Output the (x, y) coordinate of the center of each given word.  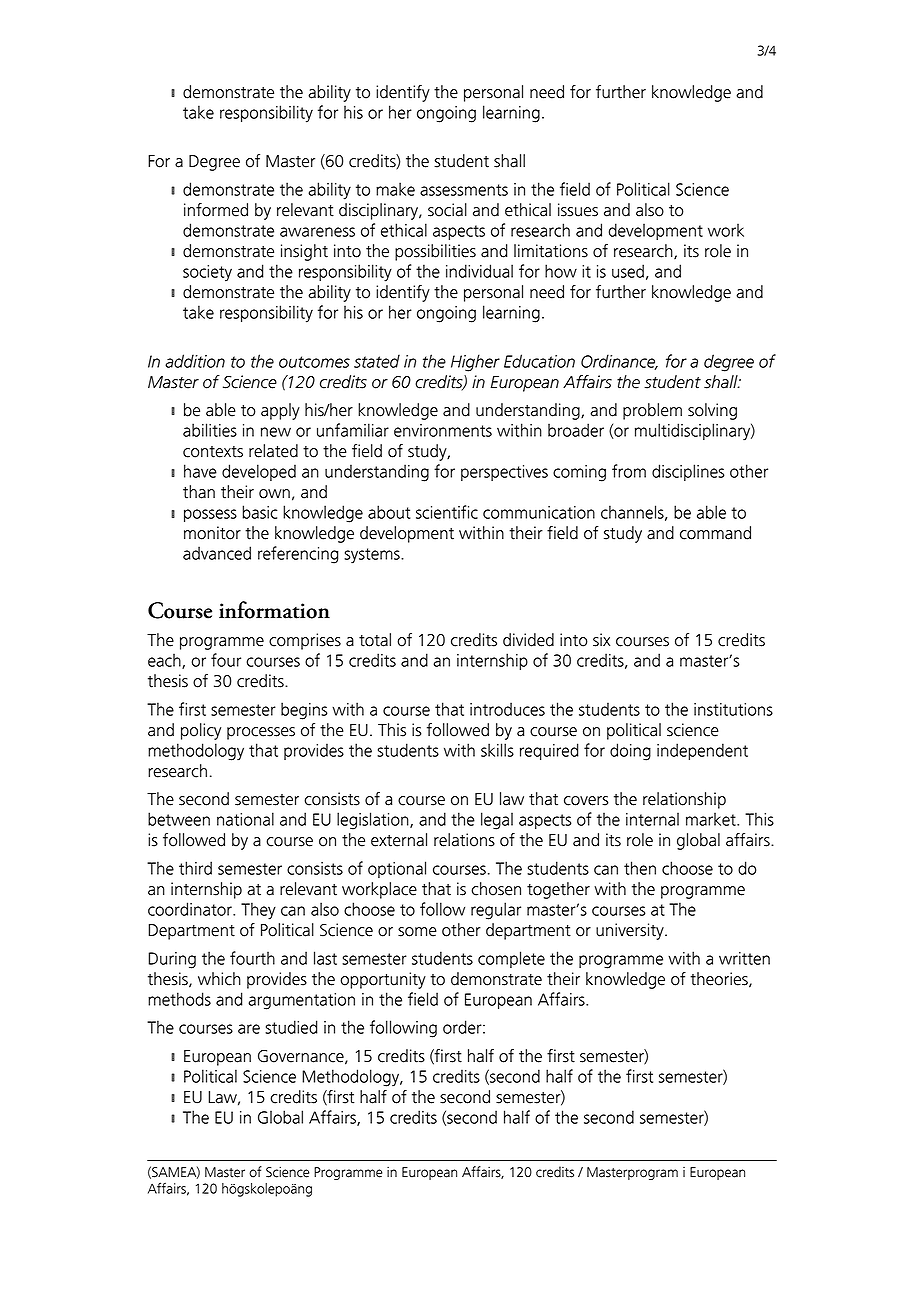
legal (497, 821)
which (219, 979)
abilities (210, 430)
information (274, 610)
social (447, 210)
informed (216, 210)
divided (528, 640)
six (601, 640)
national (245, 819)
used (628, 271)
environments (443, 430)
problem (652, 411)
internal (652, 819)
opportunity (383, 980)
